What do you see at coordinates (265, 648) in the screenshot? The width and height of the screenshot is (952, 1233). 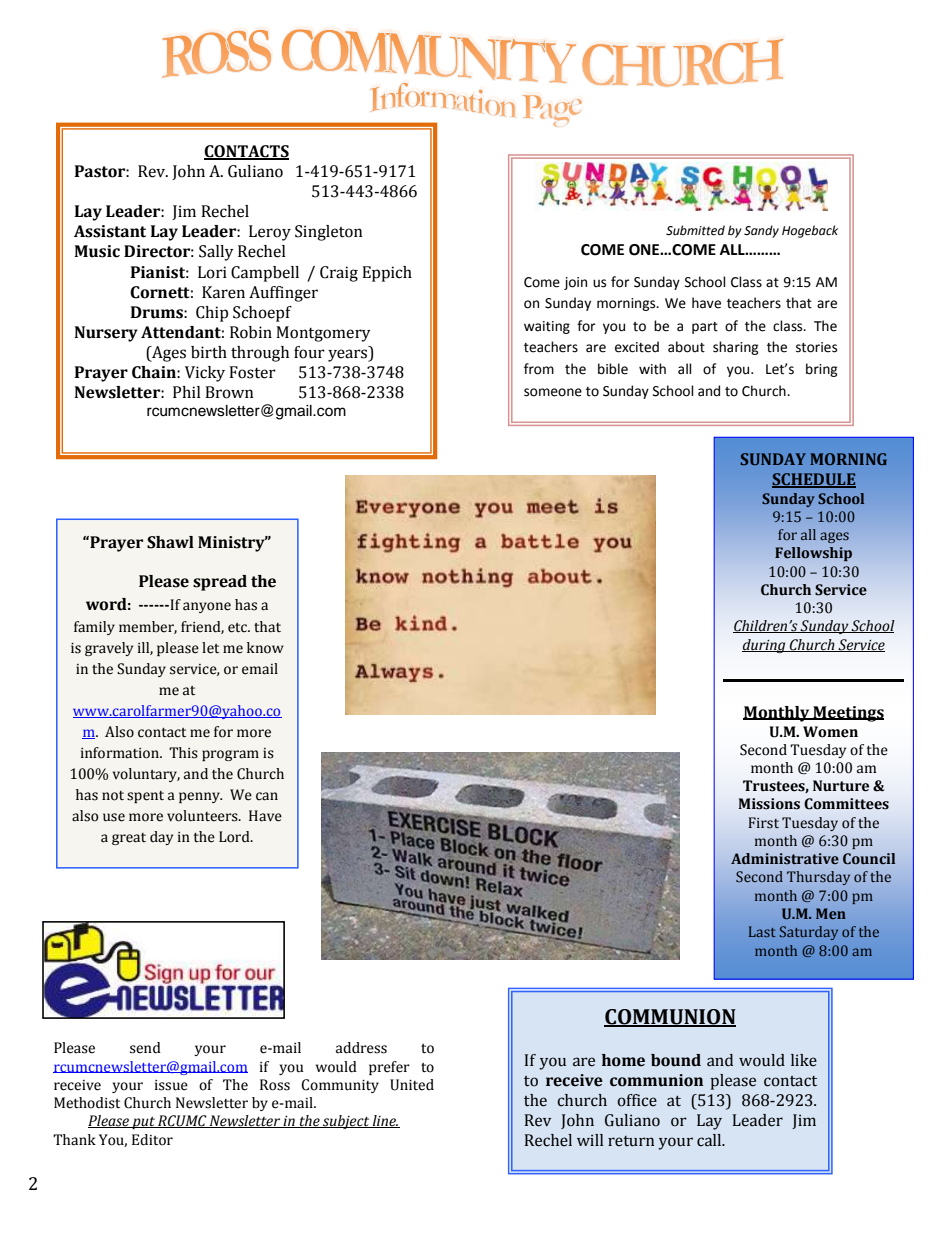 I see `know` at bounding box center [265, 648].
